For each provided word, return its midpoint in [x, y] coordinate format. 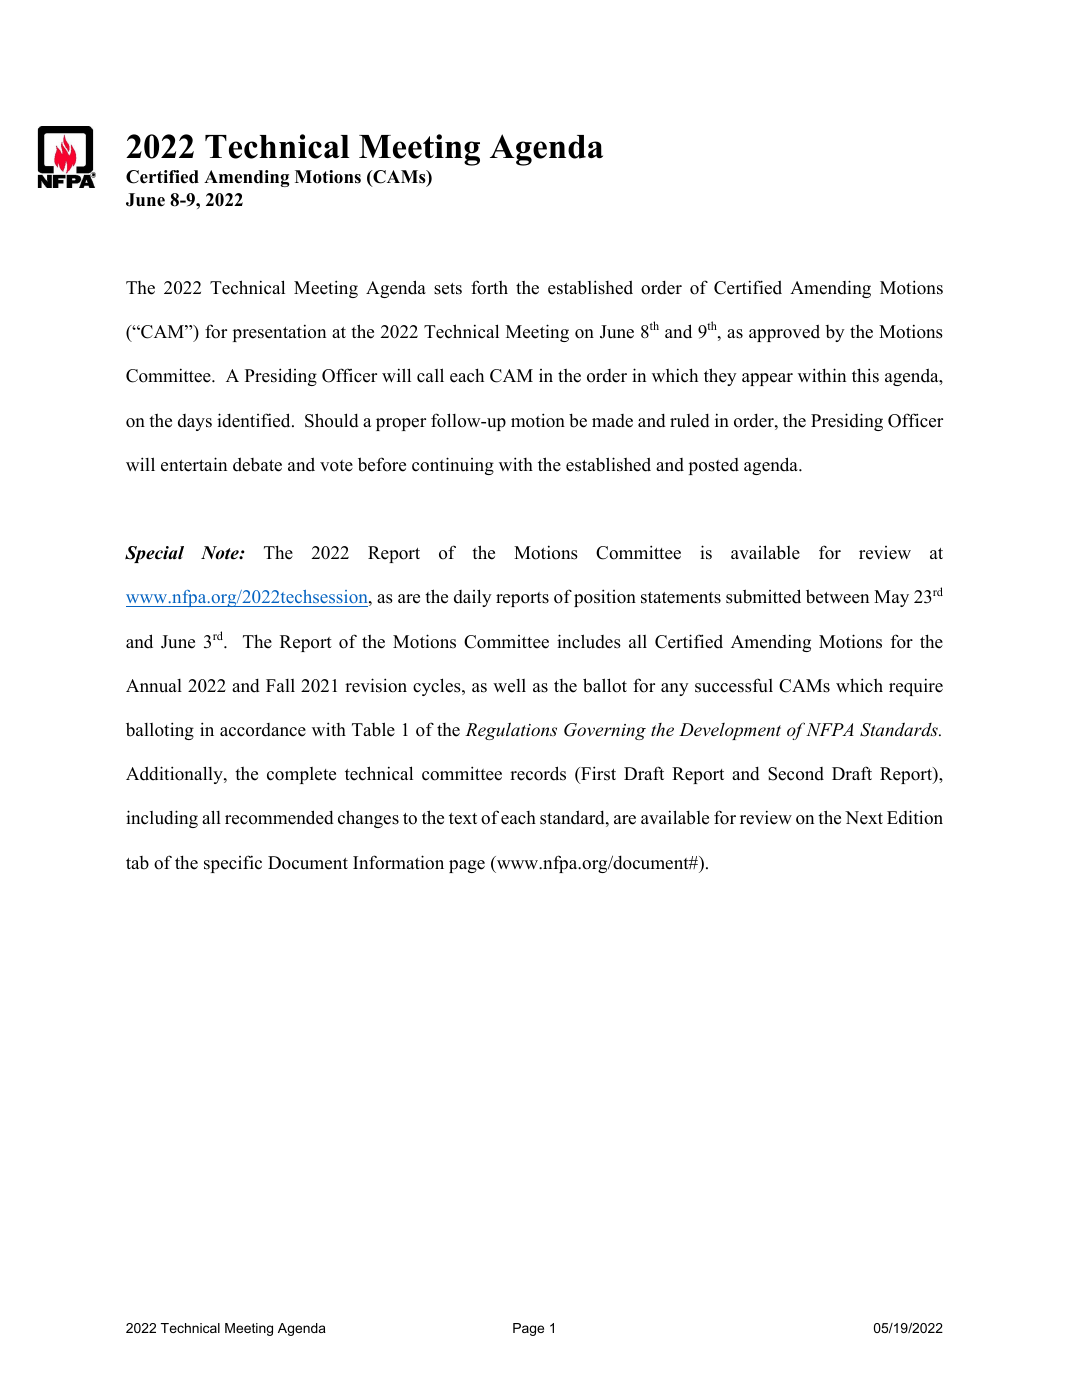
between [837, 596]
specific [233, 864]
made [612, 421]
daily [473, 598]
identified [255, 420]
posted [714, 466]
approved [784, 333]
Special [154, 554]
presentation [279, 333]
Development [730, 731]
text [463, 819]
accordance [263, 730]
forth [489, 287]
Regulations [511, 731]
